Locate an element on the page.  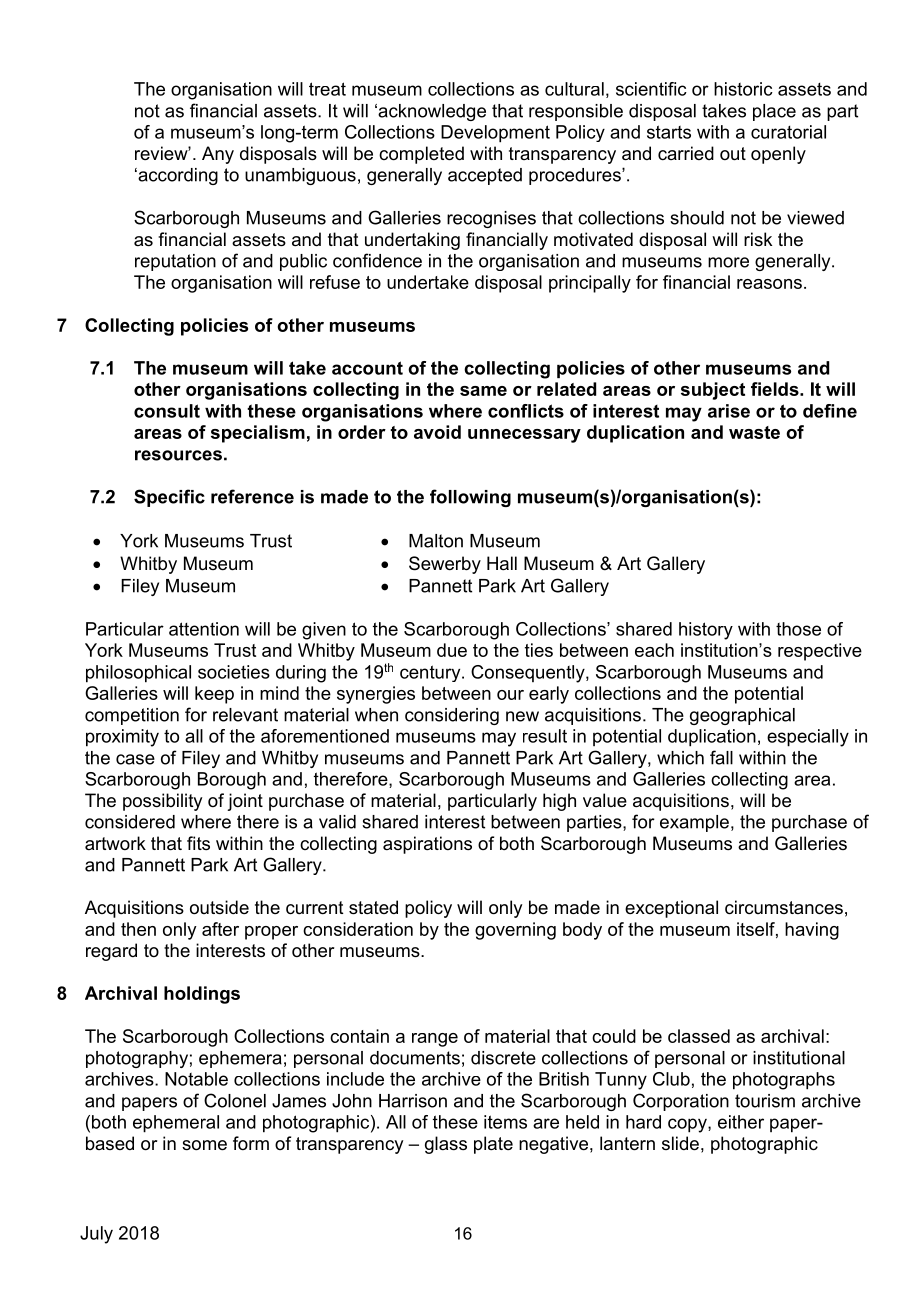
following is located at coordinates (470, 498).
